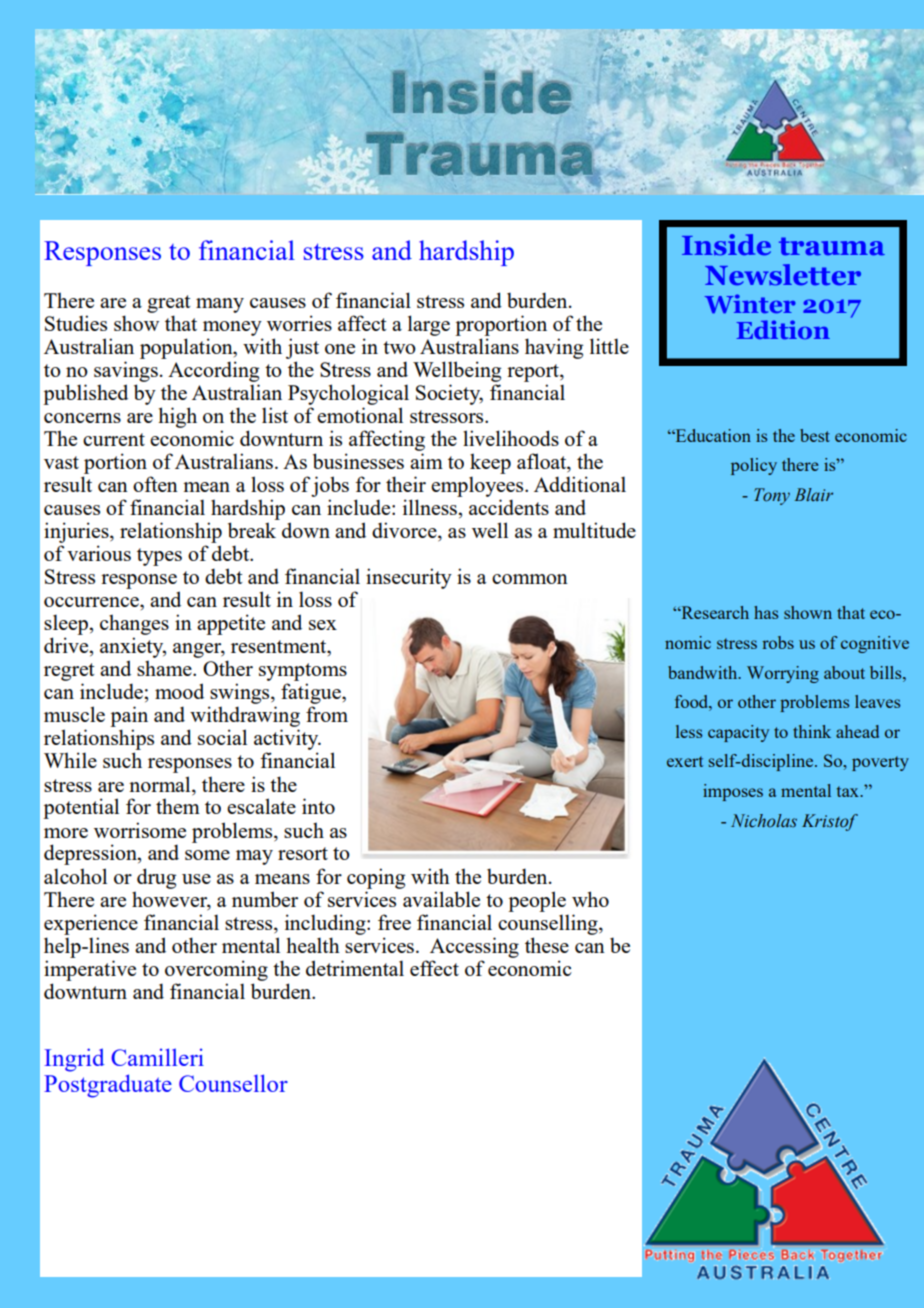  What do you see at coordinates (108, 1086) in the page?
I see `Postgraduate` at bounding box center [108, 1086].
